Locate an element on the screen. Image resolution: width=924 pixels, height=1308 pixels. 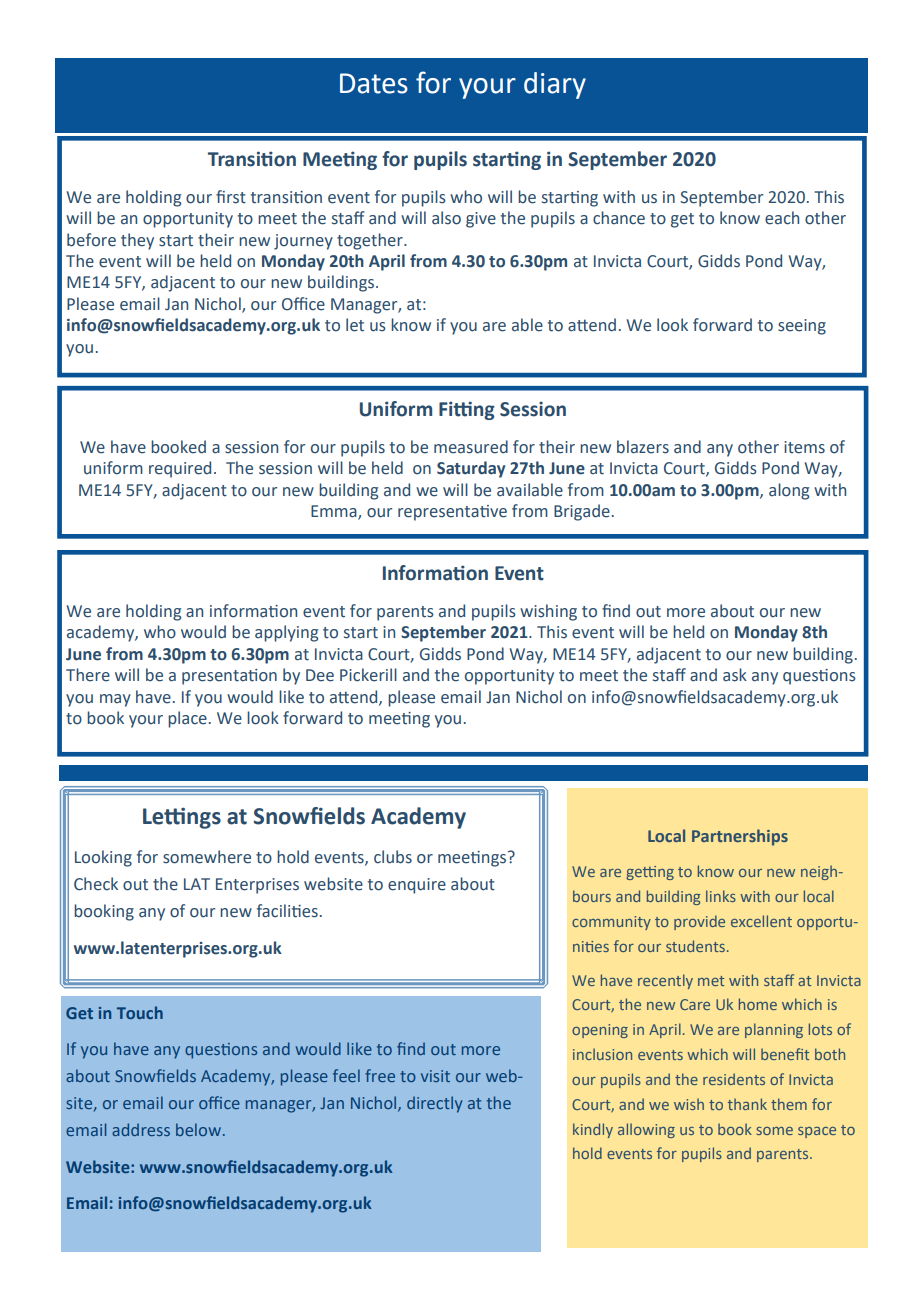
representative is located at coordinates (452, 513).
